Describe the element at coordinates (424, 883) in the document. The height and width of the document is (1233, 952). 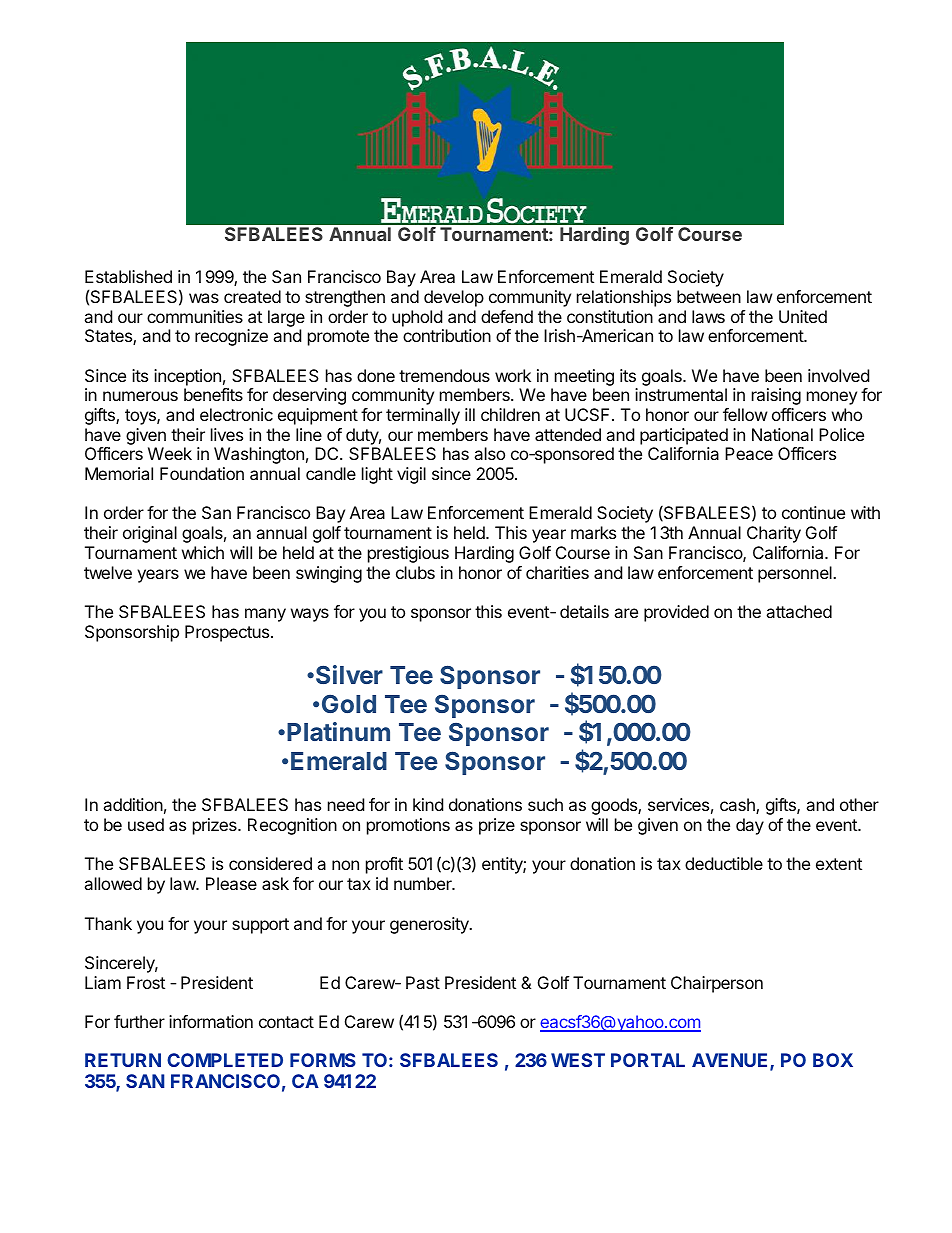
I see `number` at that location.
